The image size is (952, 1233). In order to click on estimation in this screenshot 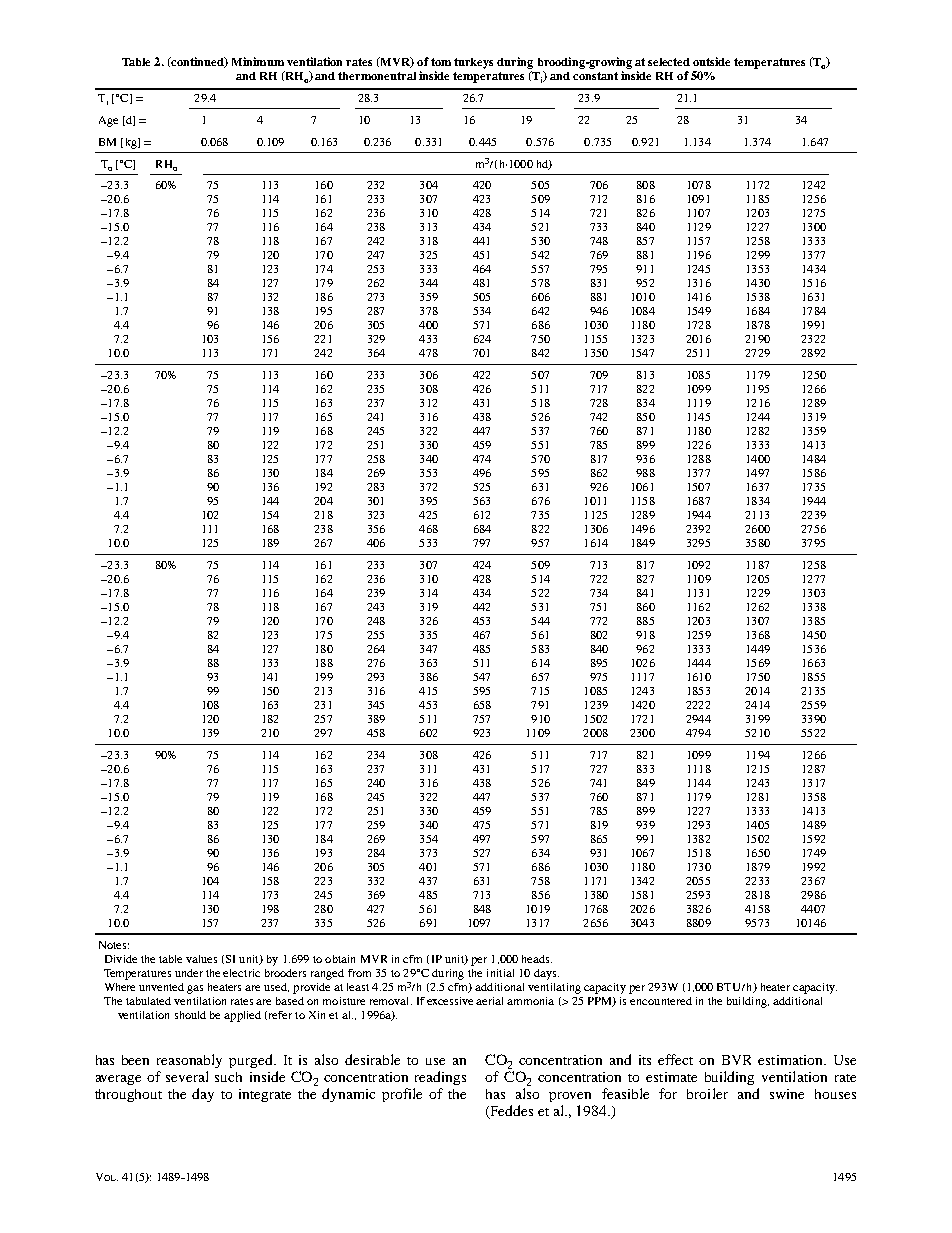, I will do `click(791, 1060)`.
